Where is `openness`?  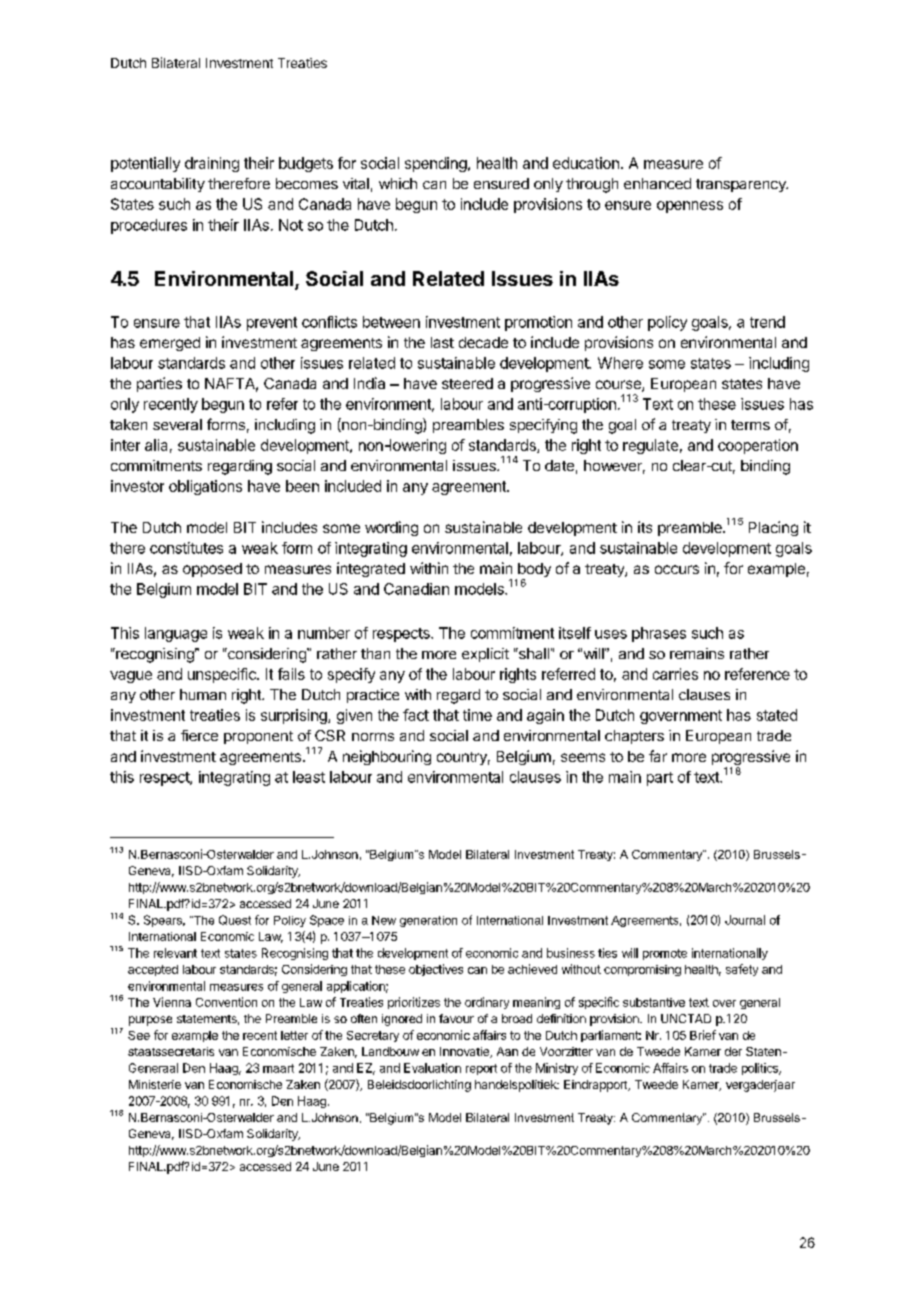
openness is located at coordinates (690, 207).
